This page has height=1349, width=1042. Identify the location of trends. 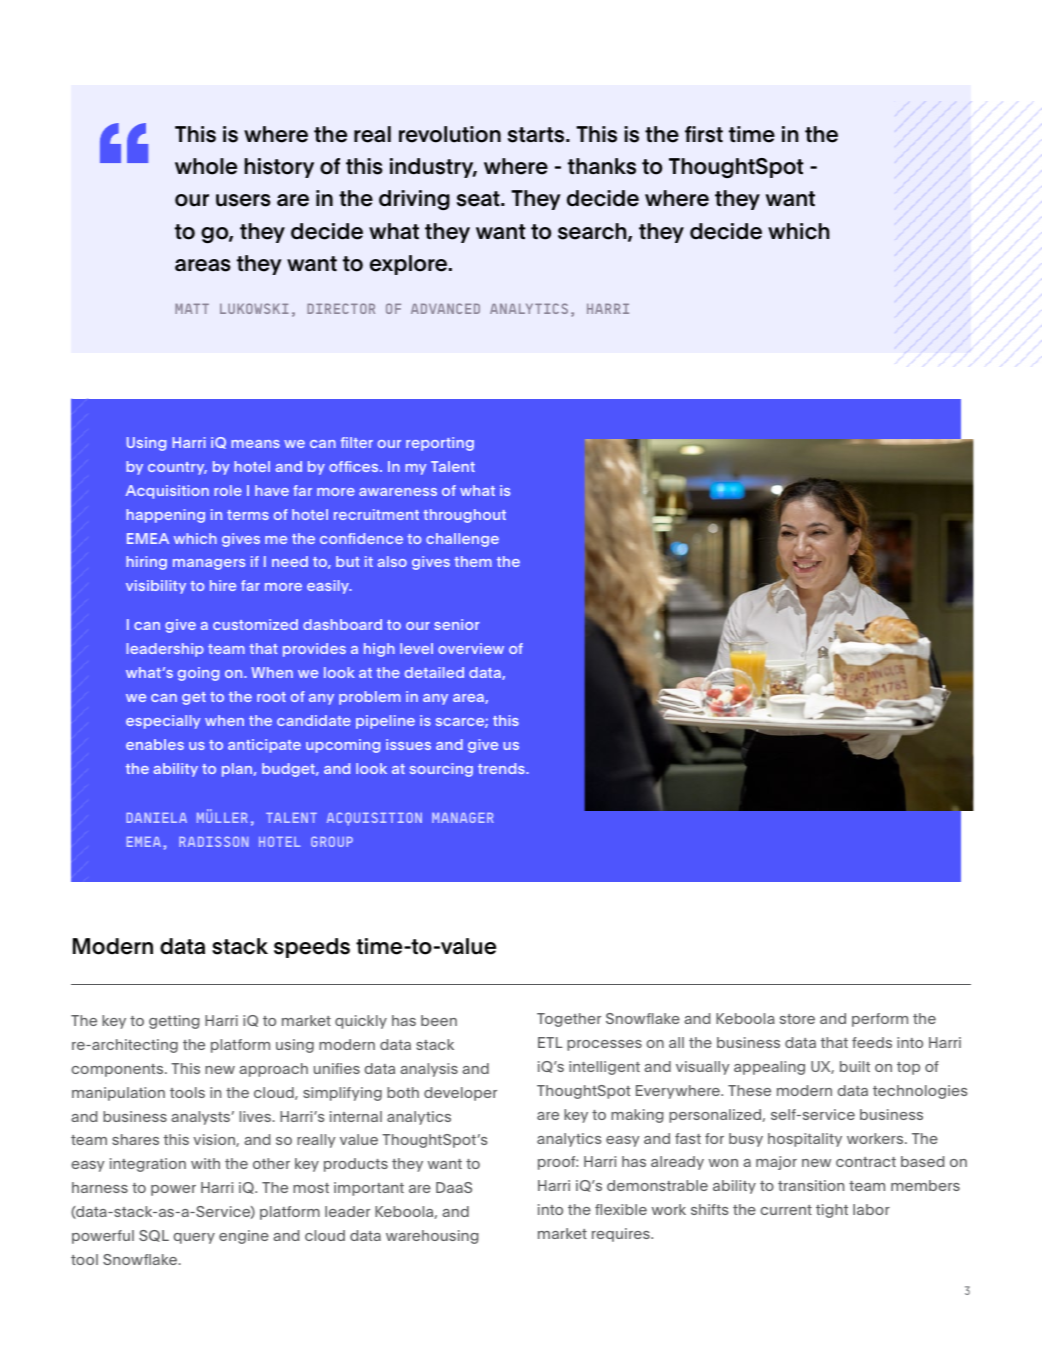
(502, 768).
